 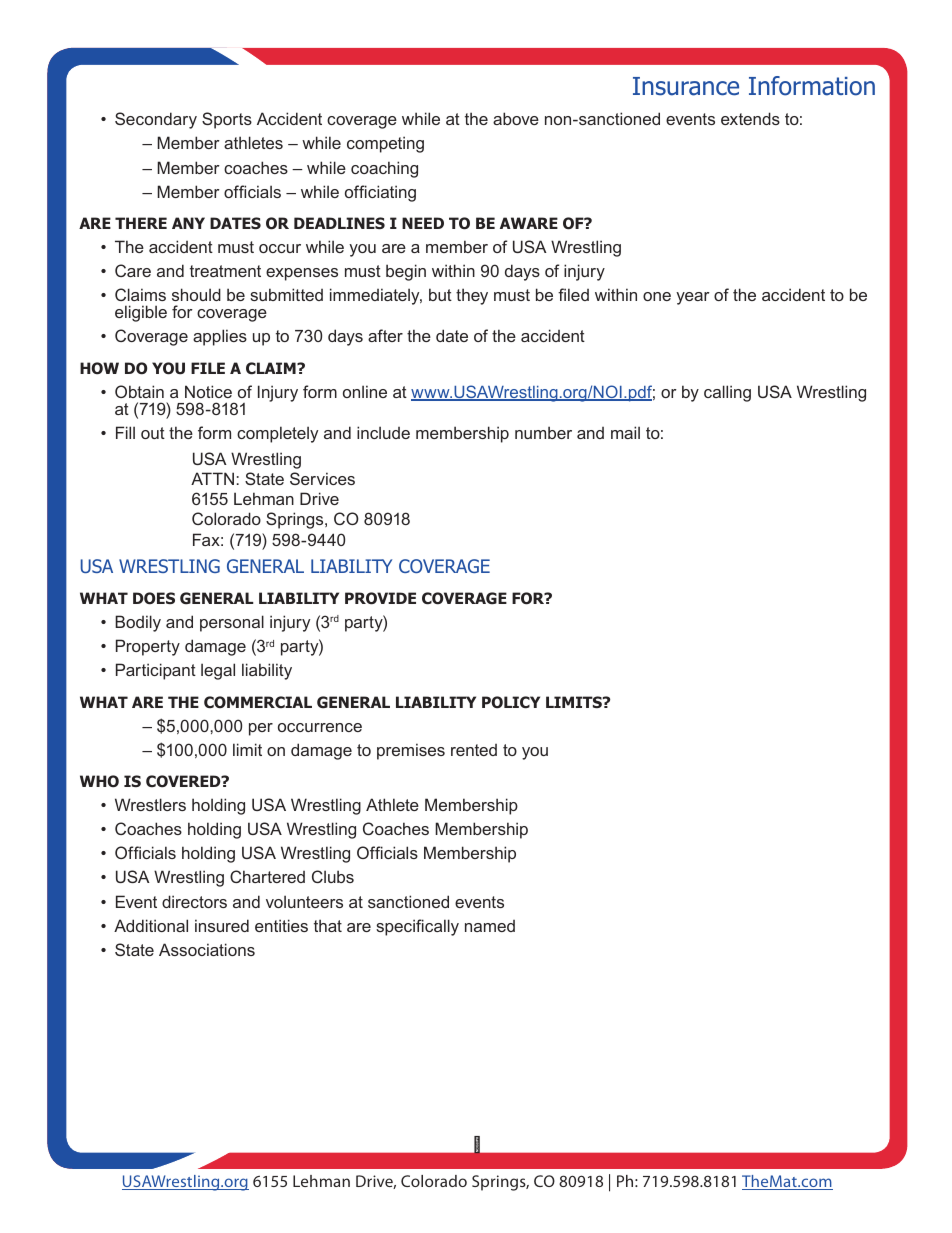 I want to click on ATTN, so click(x=212, y=478).
